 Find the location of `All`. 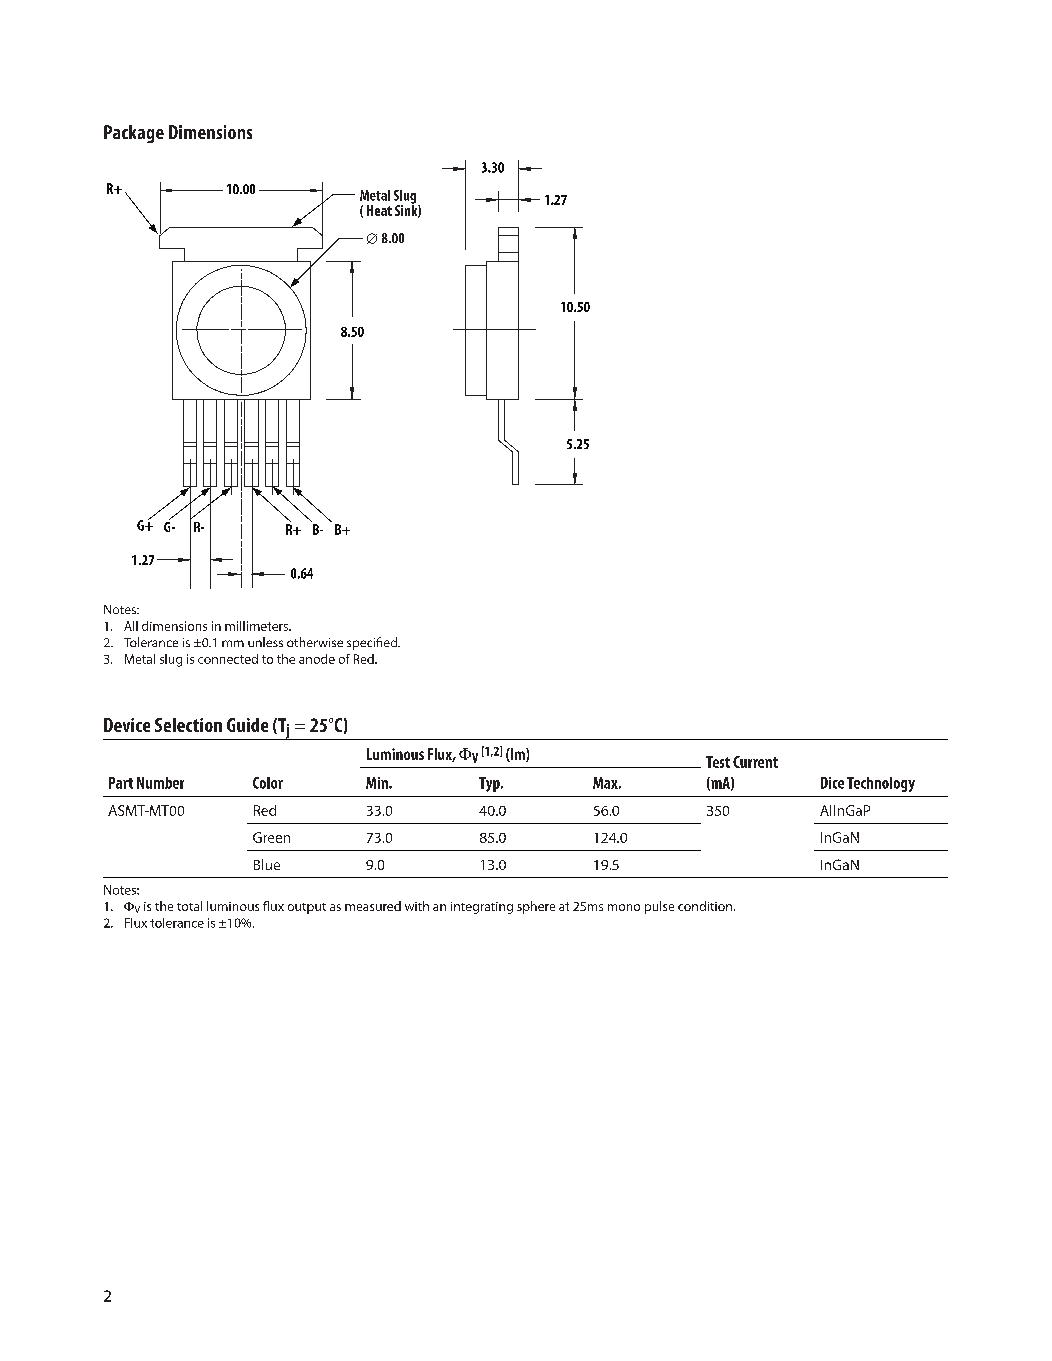

All is located at coordinates (131, 626).
